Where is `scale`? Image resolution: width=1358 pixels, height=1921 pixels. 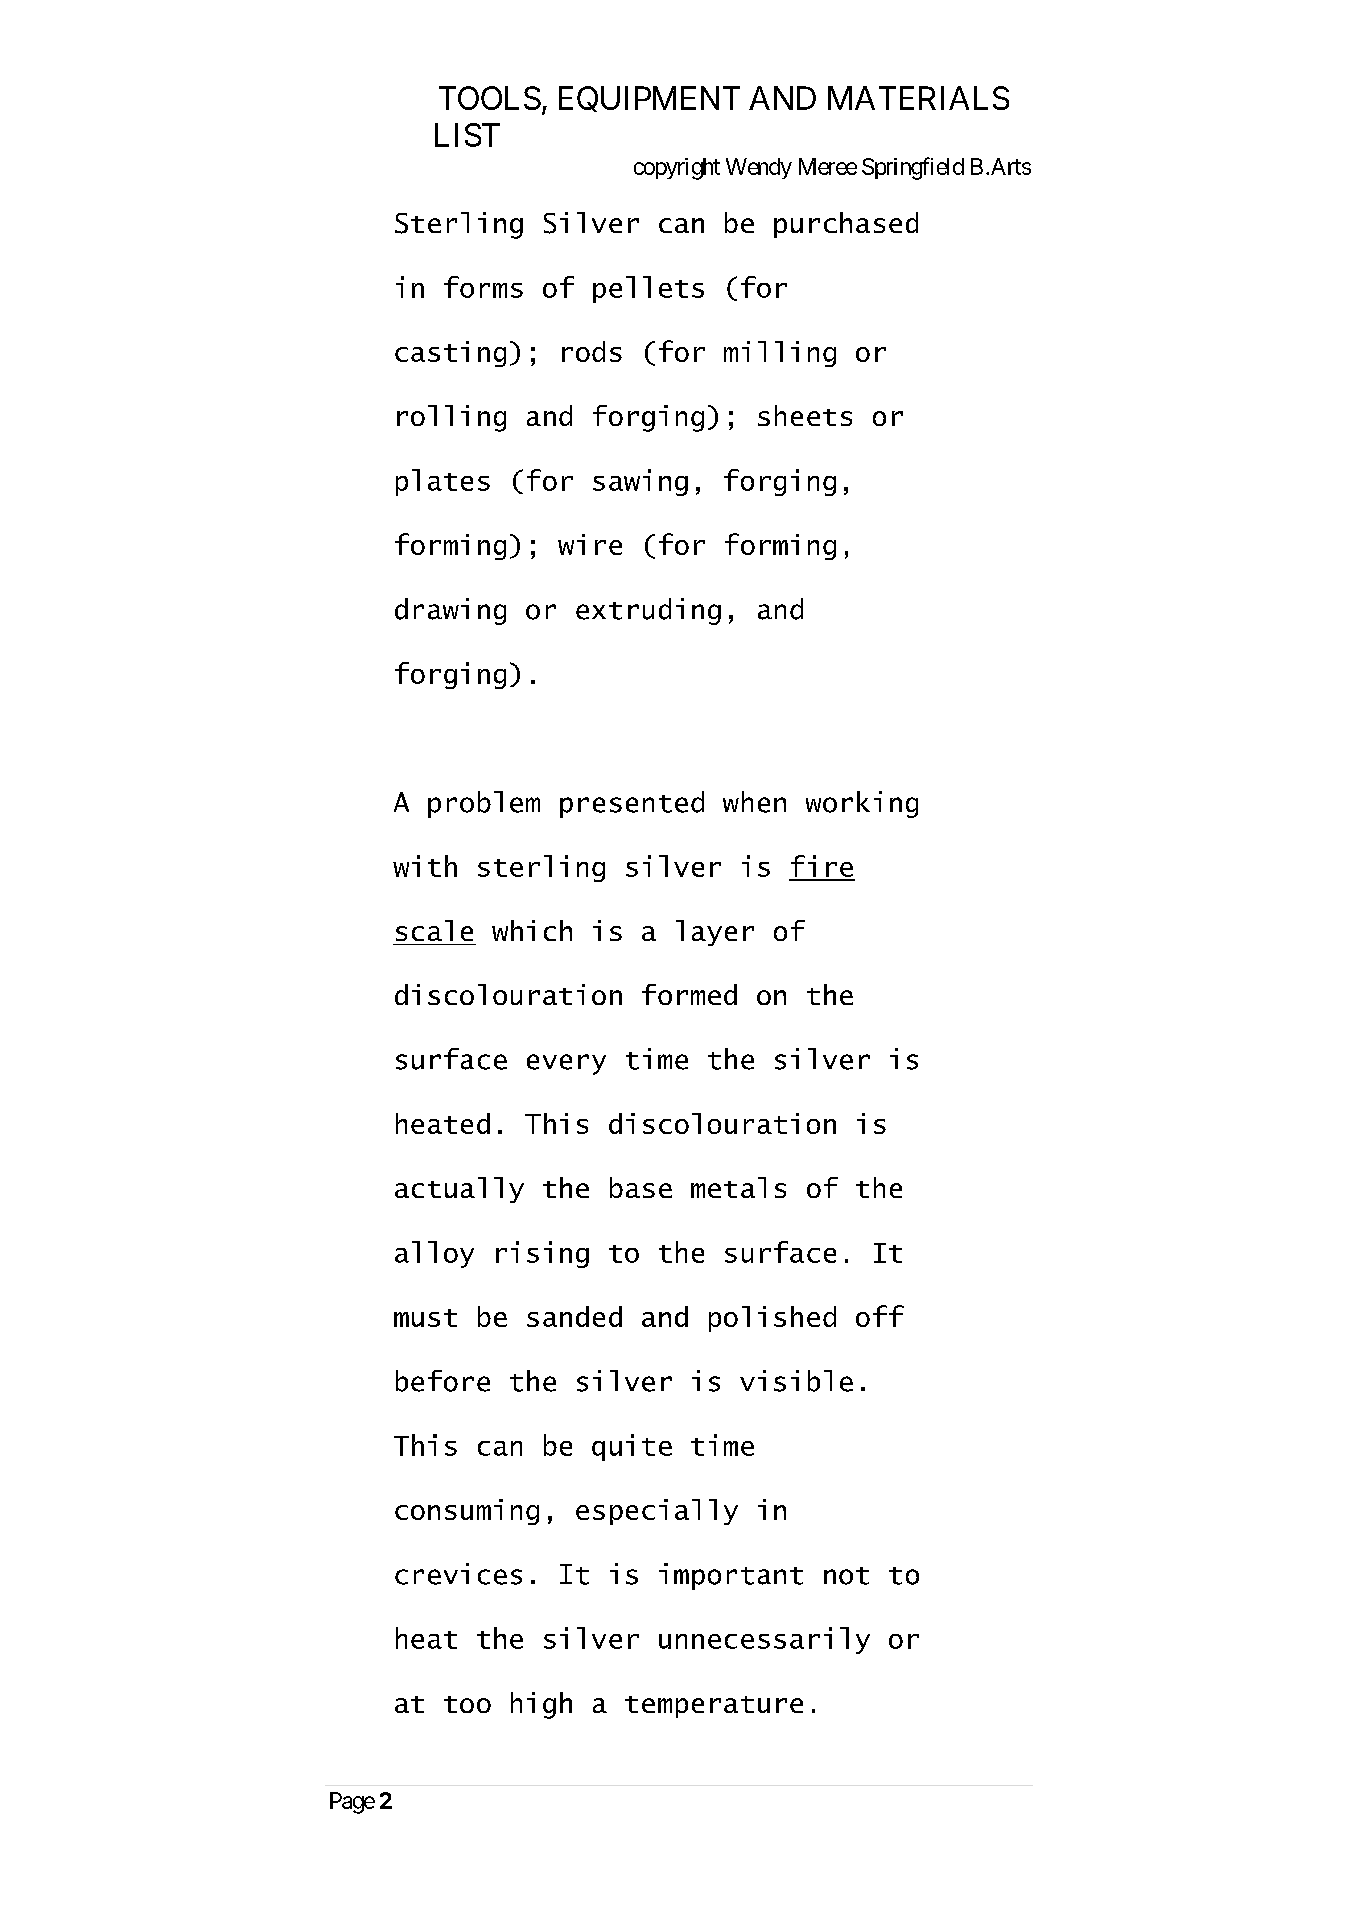
scale is located at coordinates (434, 930).
